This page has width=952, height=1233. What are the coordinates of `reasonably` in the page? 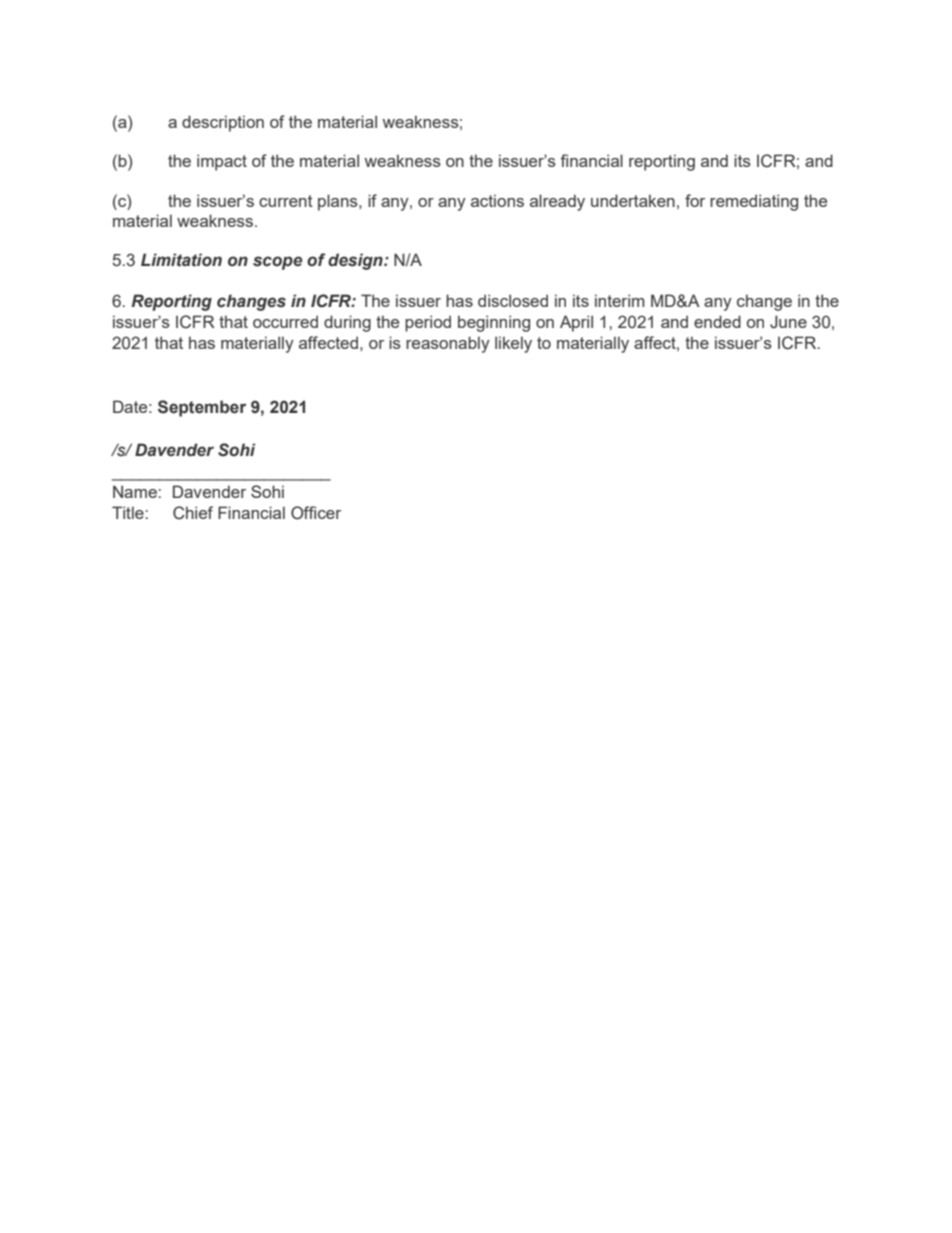 It's located at (448, 344).
